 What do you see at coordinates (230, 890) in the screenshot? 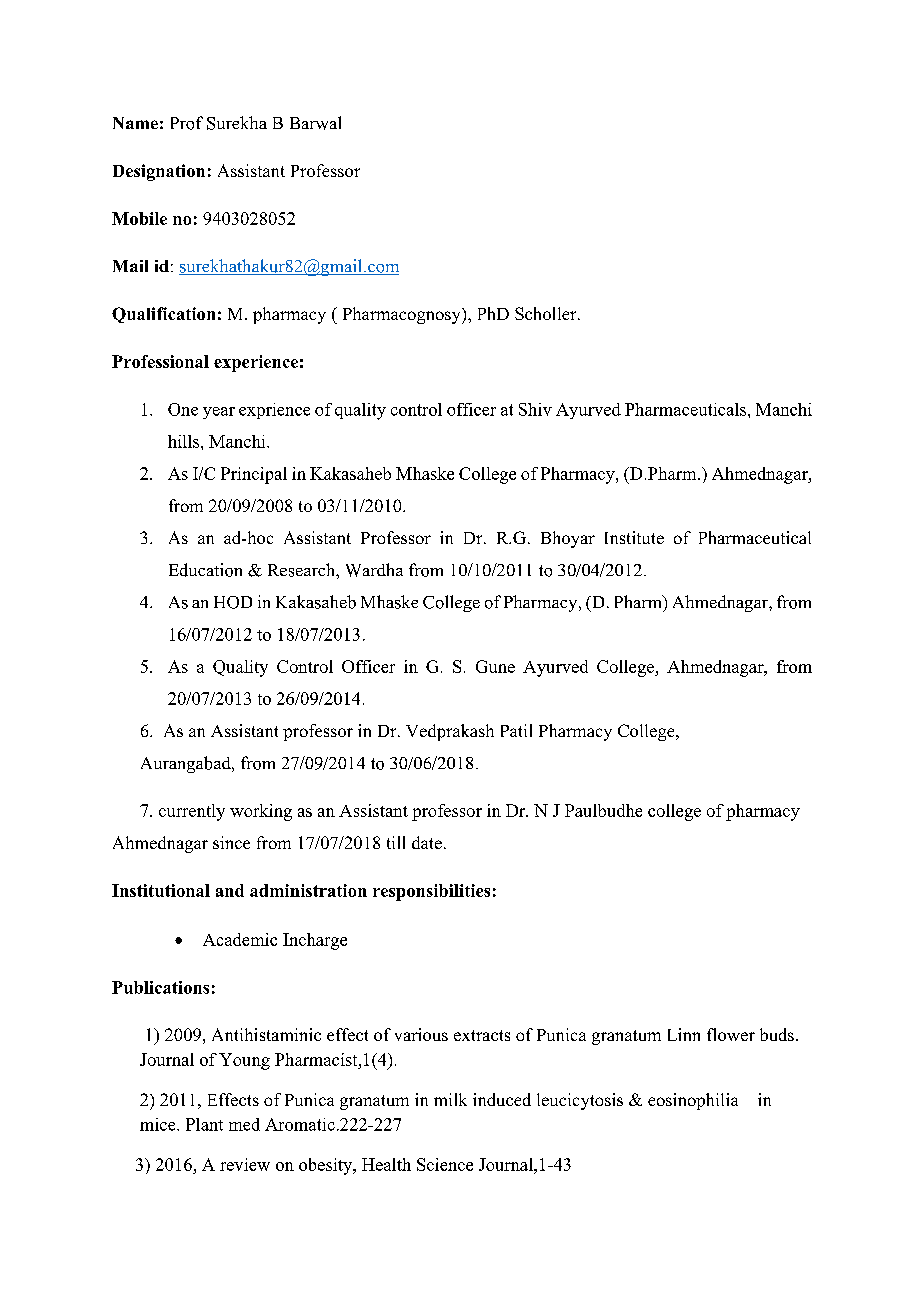
I see `and` at bounding box center [230, 890].
